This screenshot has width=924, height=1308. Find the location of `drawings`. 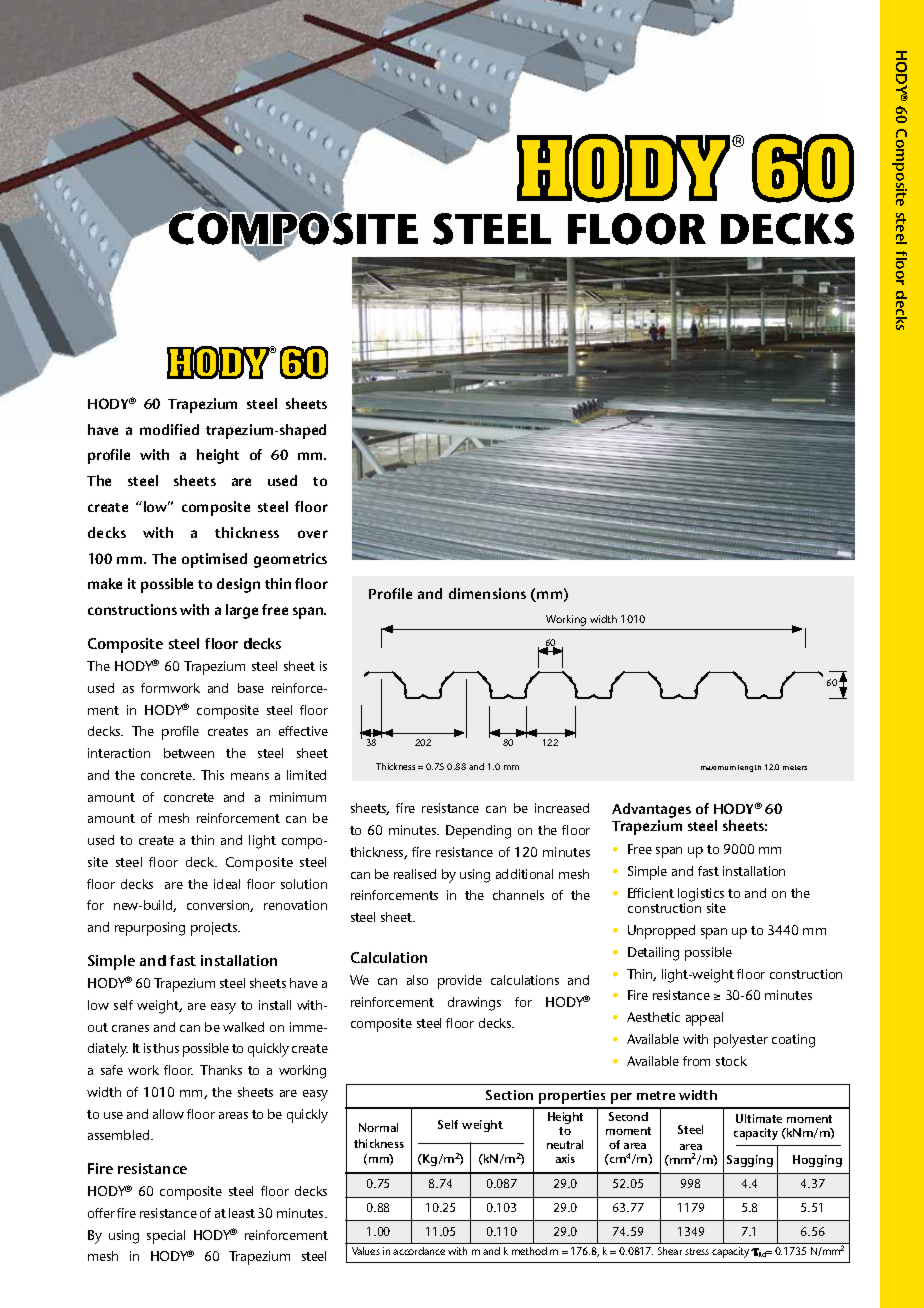

drawings is located at coordinates (474, 1004).
